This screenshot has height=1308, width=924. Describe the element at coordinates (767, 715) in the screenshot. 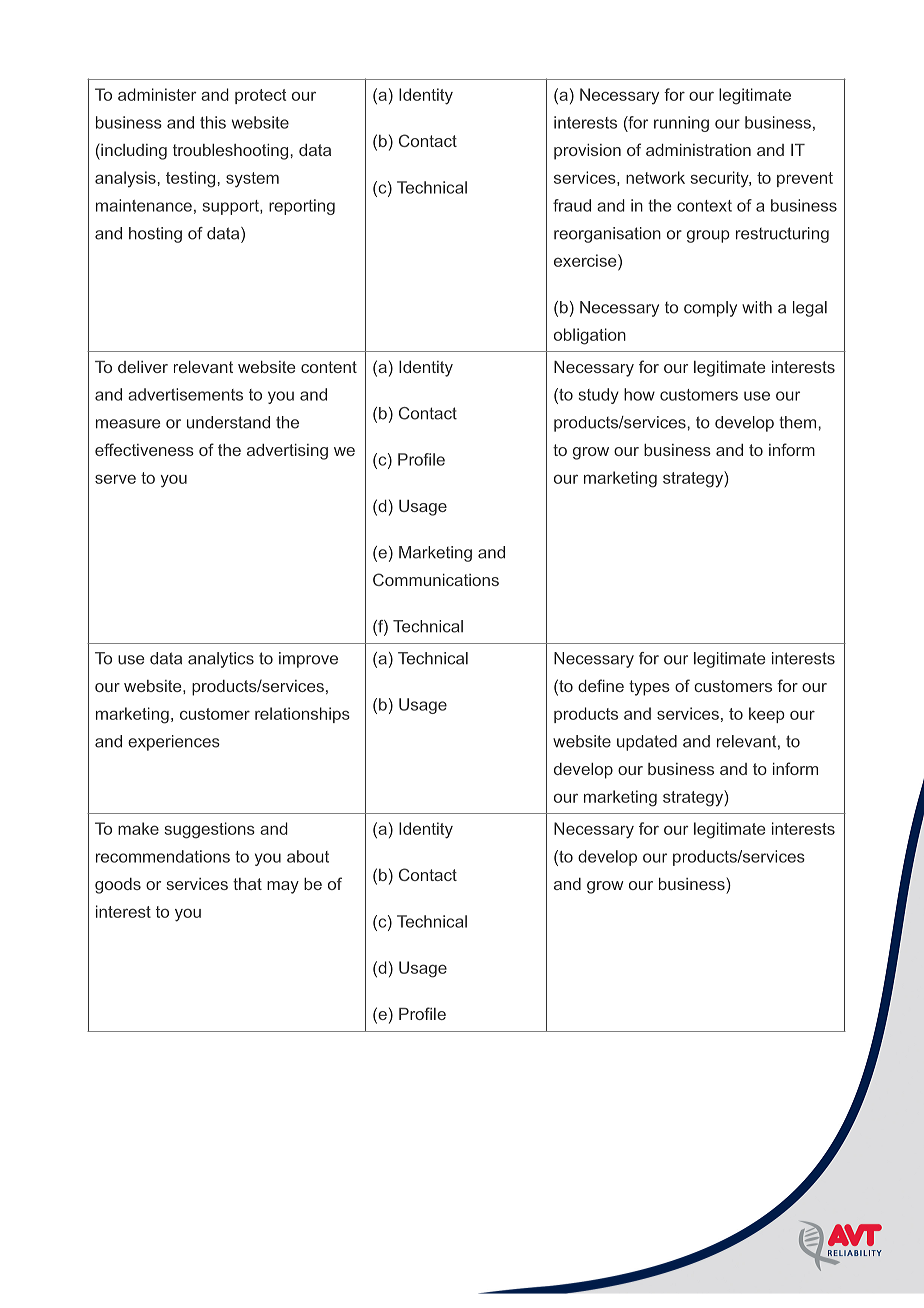

I see `keep` at that location.
